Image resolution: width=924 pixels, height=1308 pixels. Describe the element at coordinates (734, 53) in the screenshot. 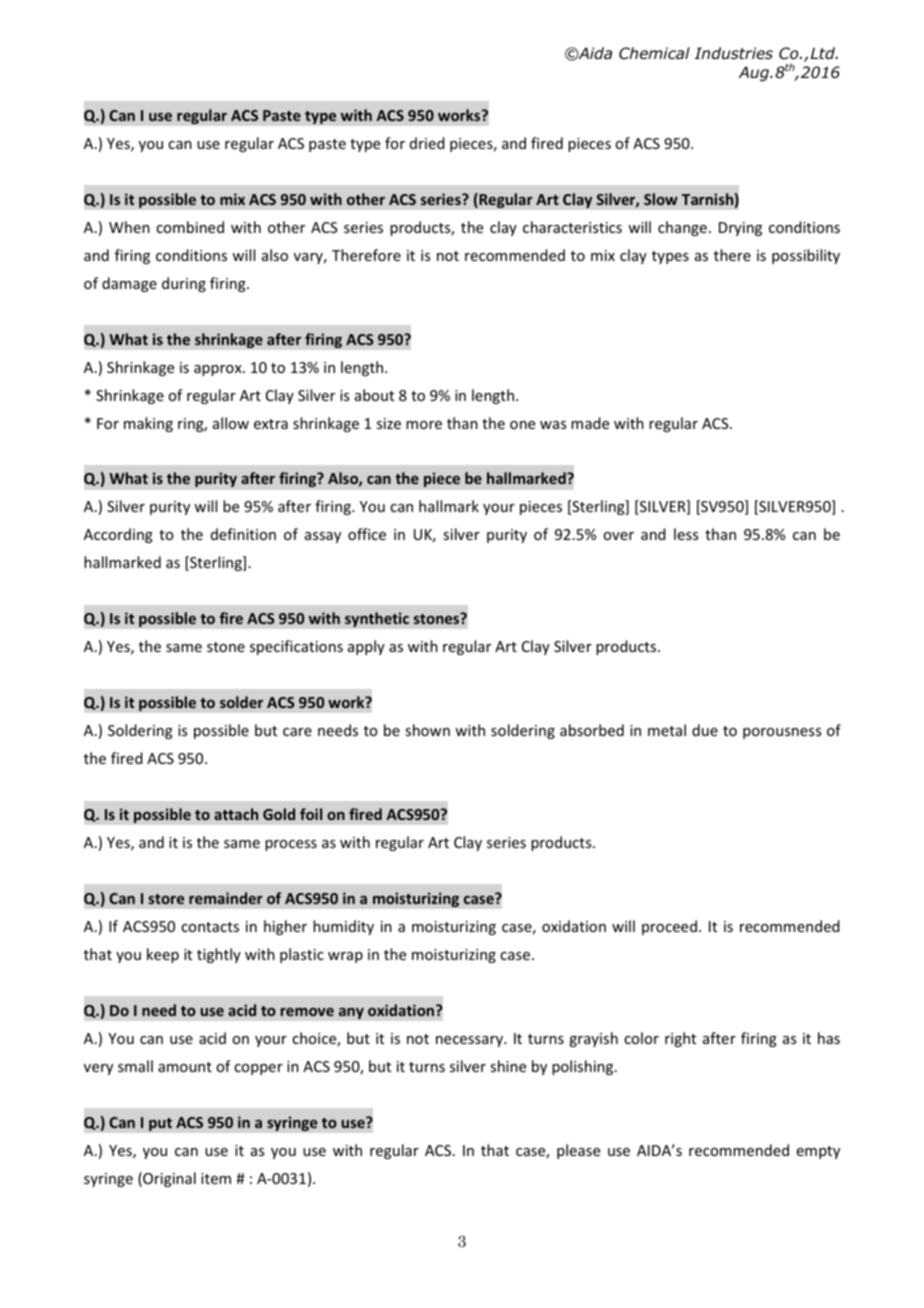

I see `Industries` at that location.
